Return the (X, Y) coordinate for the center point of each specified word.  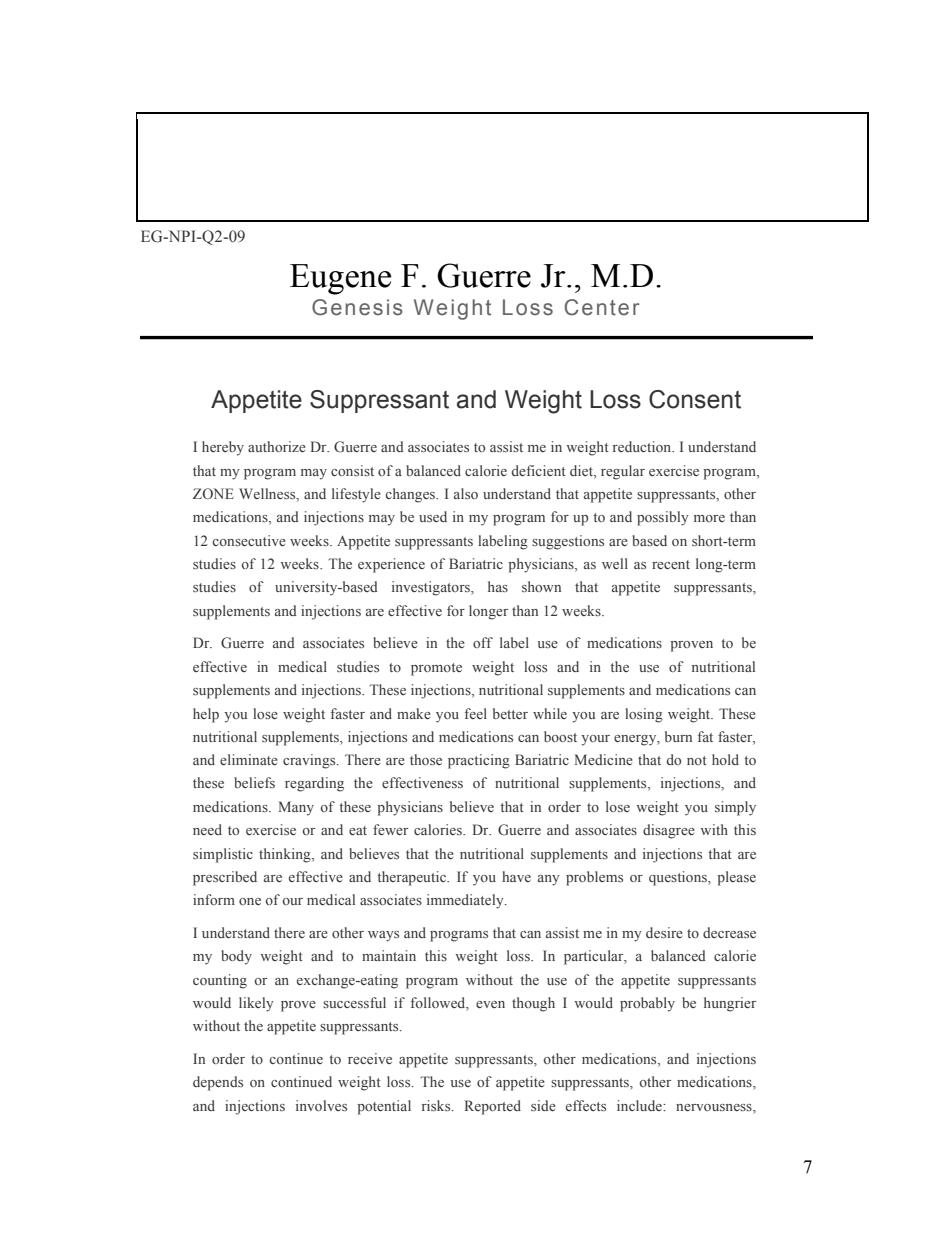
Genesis (357, 307)
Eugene (340, 279)
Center (602, 307)
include (640, 1105)
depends (218, 1083)
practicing (479, 761)
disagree (669, 831)
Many (296, 808)
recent (671, 564)
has (498, 586)
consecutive (249, 540)
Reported (493, 1107)
